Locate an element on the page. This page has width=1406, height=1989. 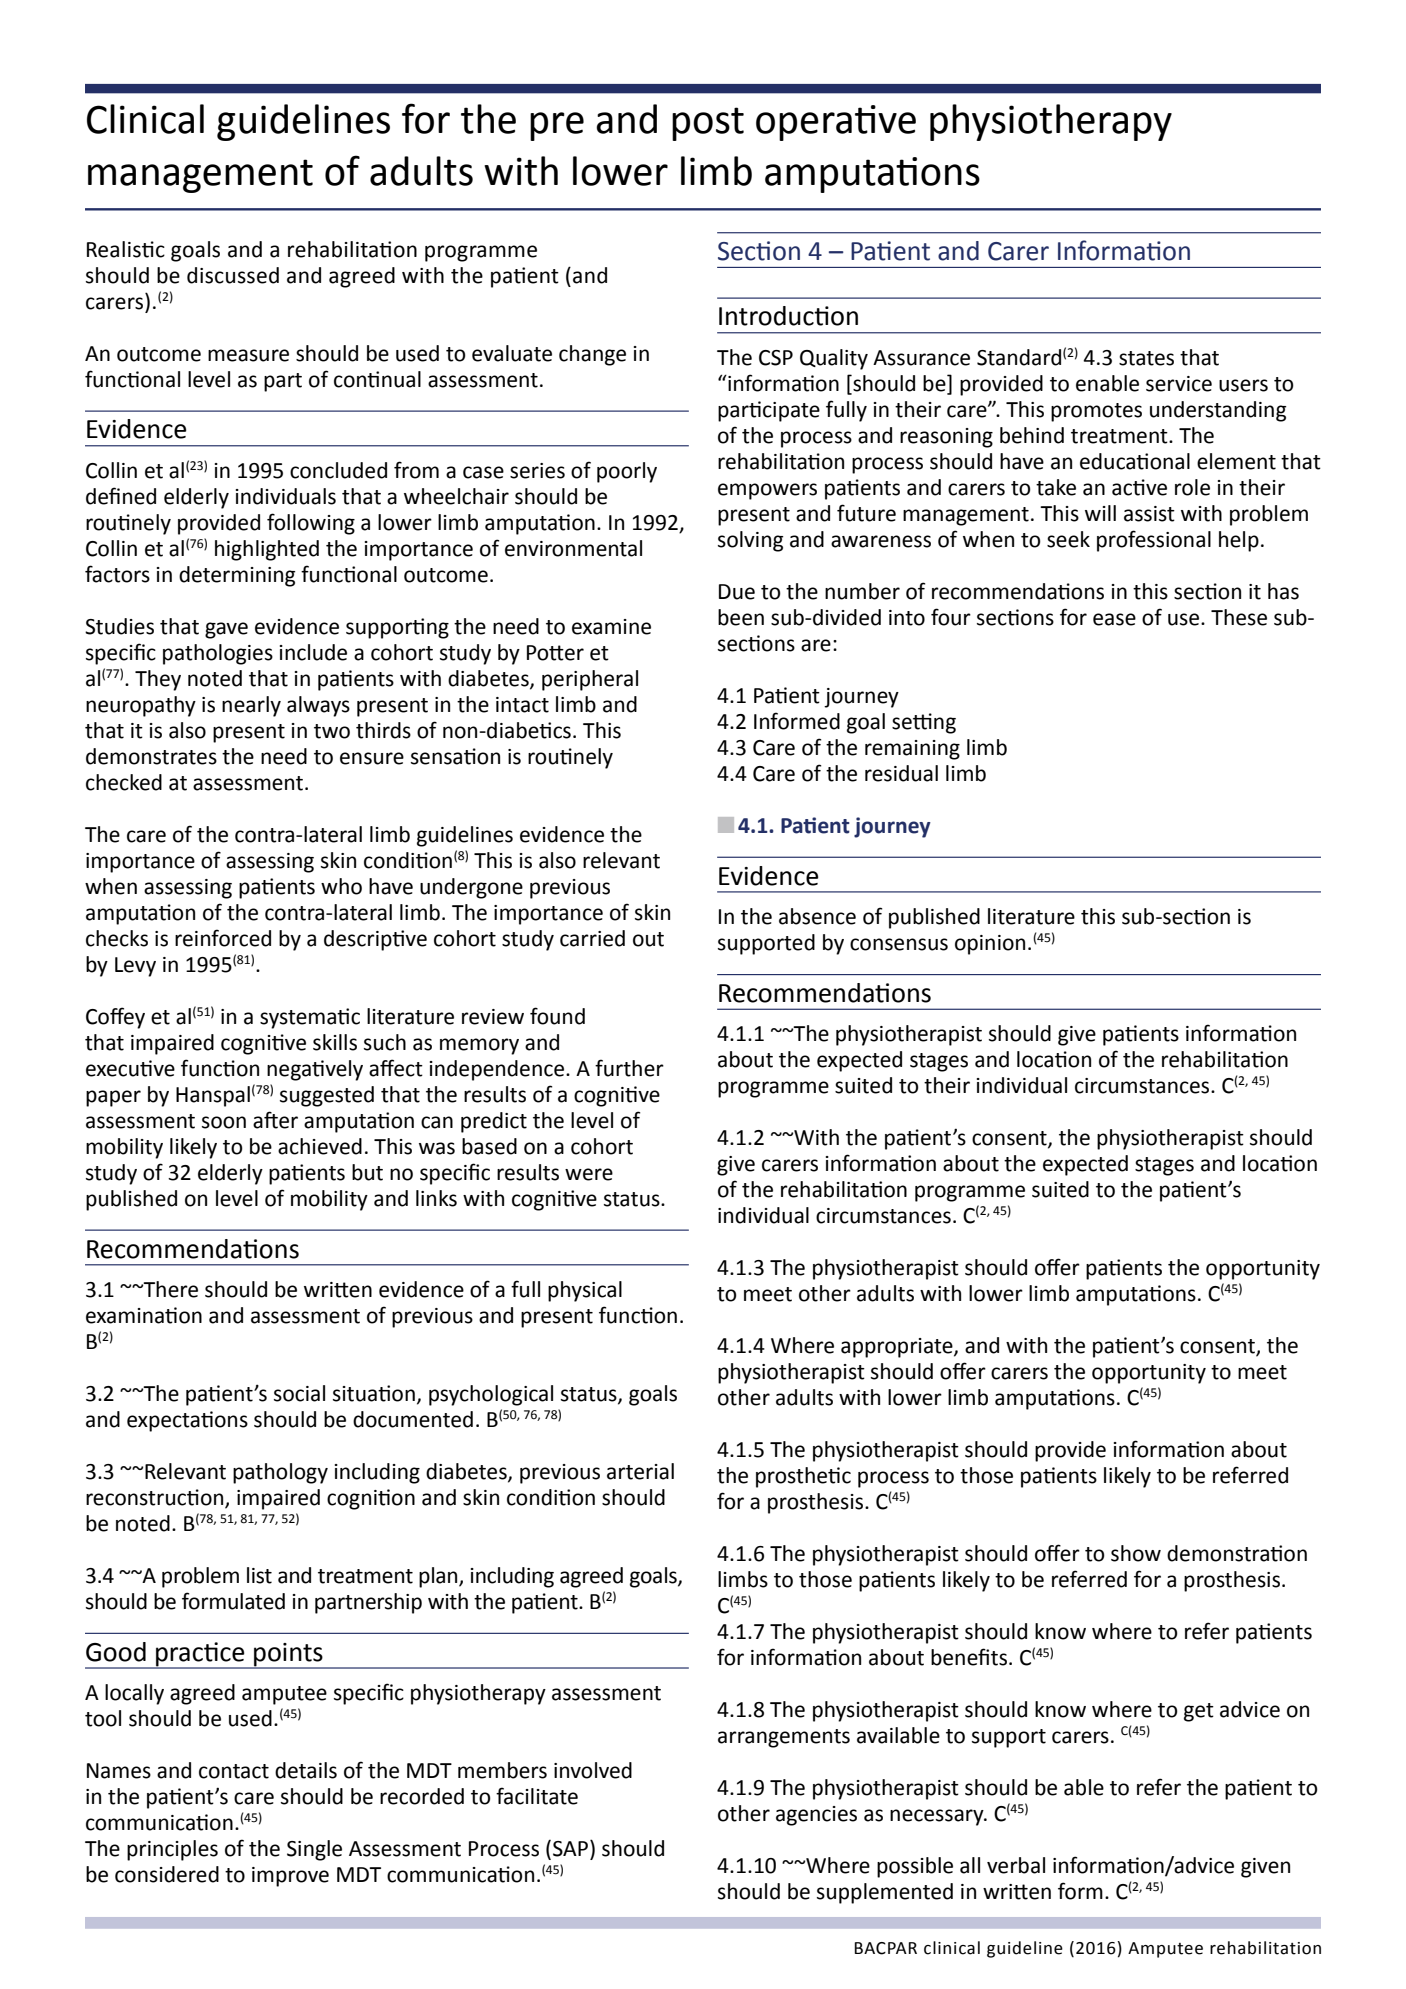
improve is located at coordinates (290, 1877).
